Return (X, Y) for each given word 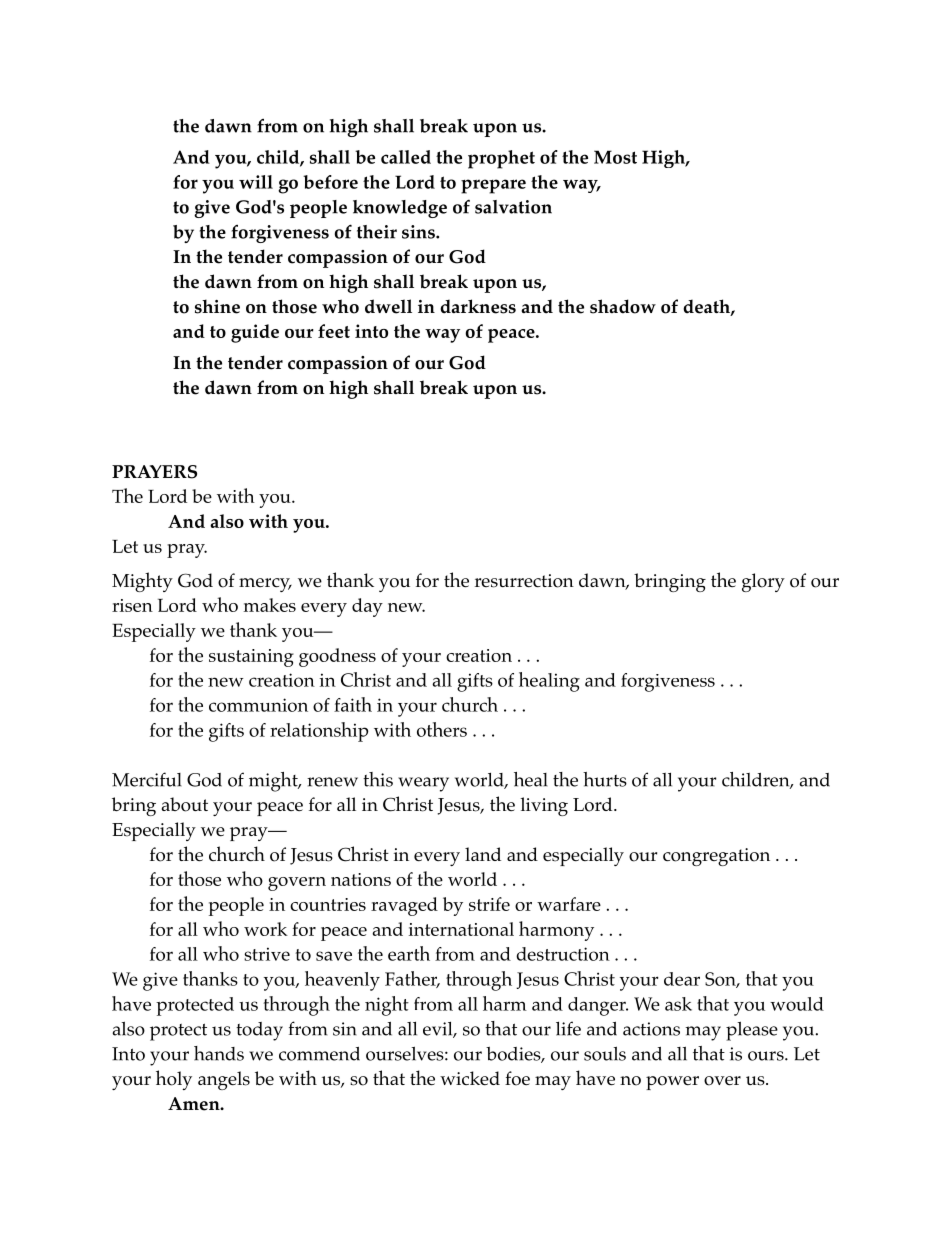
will (256, 182)
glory (763, 582)
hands (219, 1053)
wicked (470, 1078)
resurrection (524, 581)
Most (615, 157)
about (185, 804)
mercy (265, 585)
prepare (493, 186)
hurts (605, 779)
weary (423, 784)
